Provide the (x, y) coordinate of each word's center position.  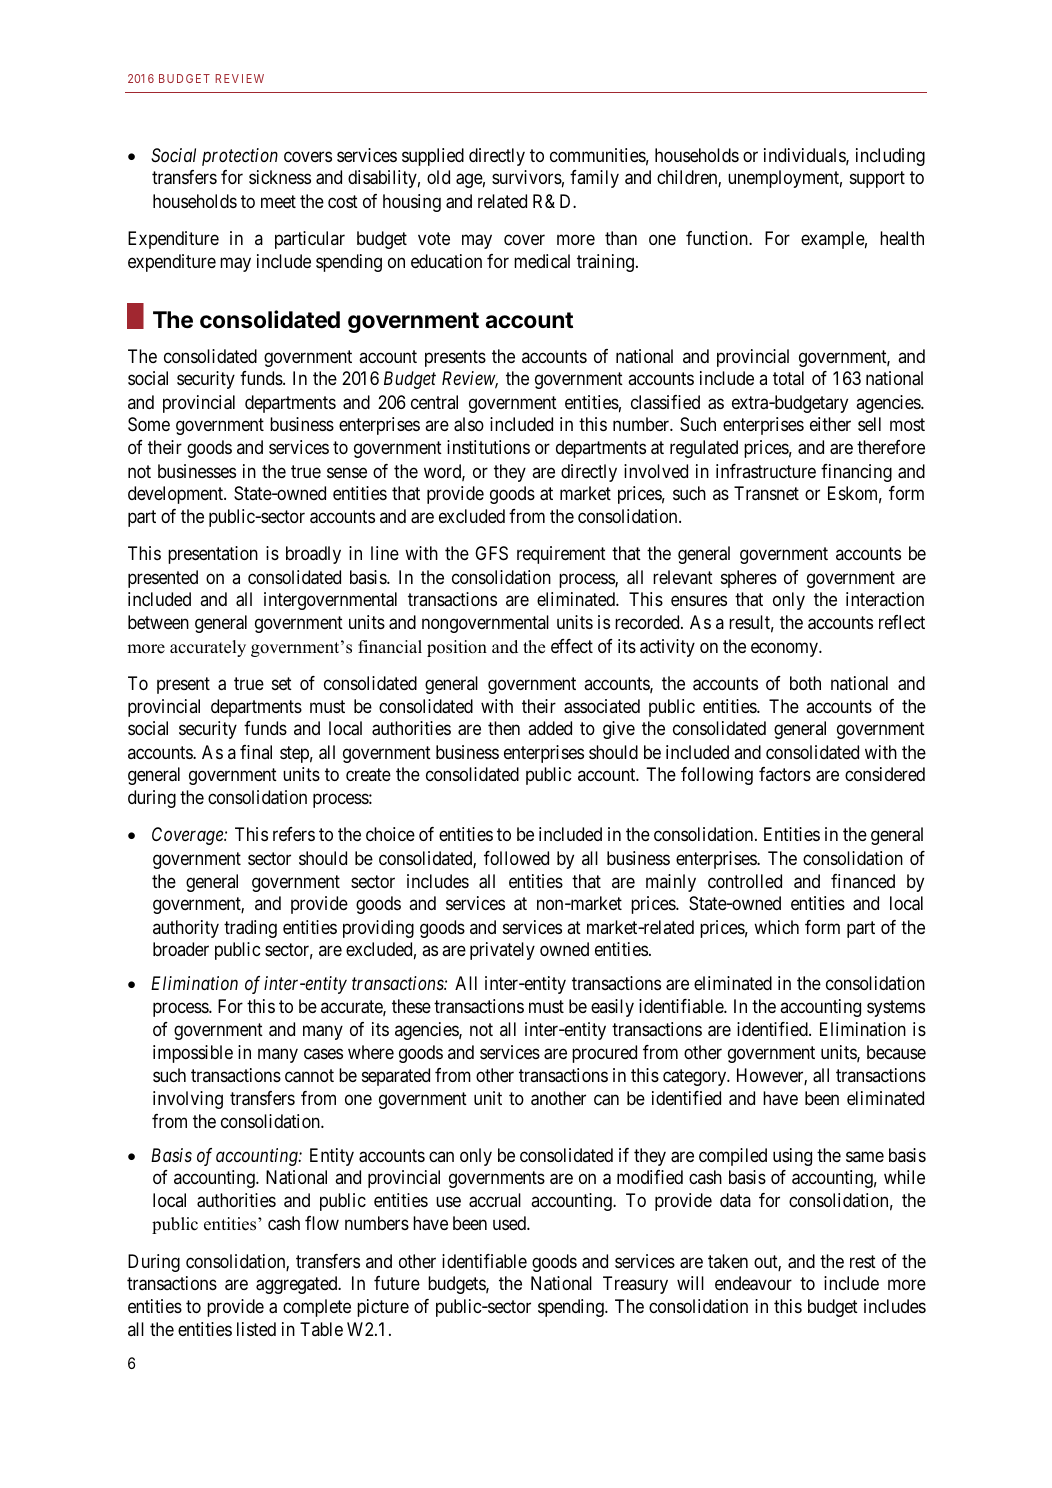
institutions (488, 447)
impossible (193, 1054)
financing (856, 473)
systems (896, 1008)
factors (785, 774)
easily (612, 1008)
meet (278, 201)
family (594, 179)
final (256, 752)
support (877, 180)
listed (256, 1329)
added (550, 728)
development (177, 495)
